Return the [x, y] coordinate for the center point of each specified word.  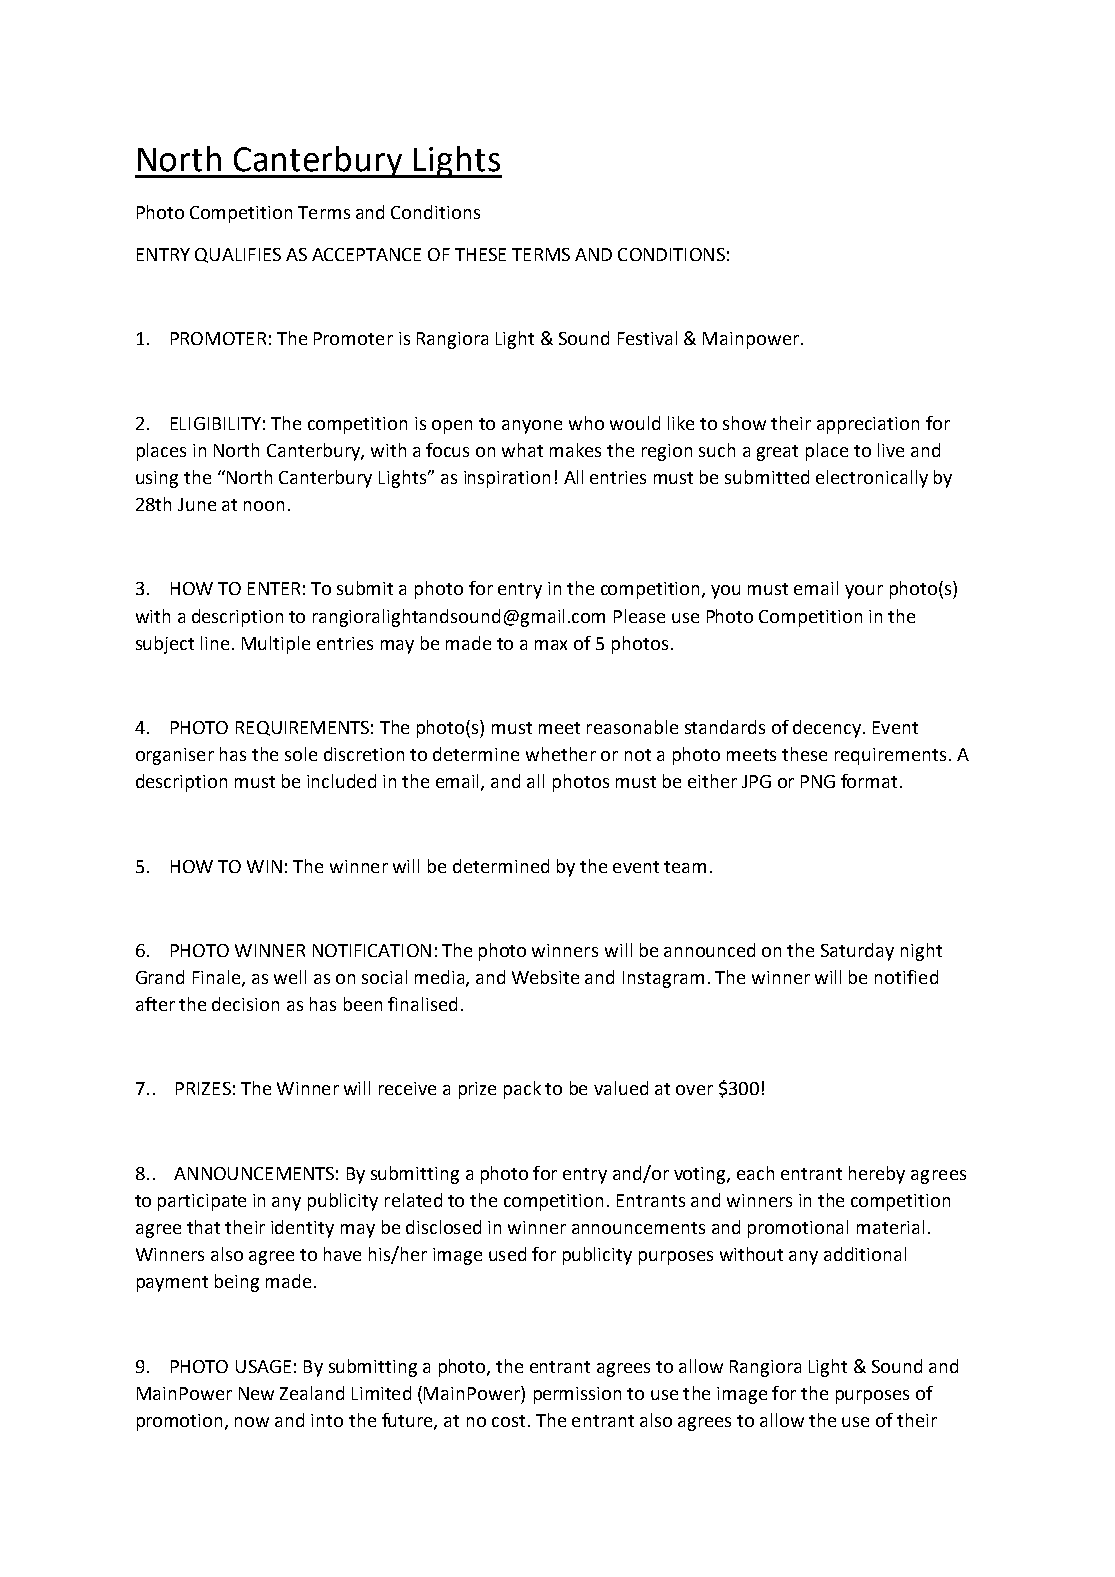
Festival [647, 338]
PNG [818, 781]
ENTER [274, 588]
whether [561, 754]
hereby [877, 1175]
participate [202, 1202]
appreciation [868, 425]
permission [577, 1395]
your [864, 592]
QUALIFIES [238, 255]
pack [522, 1090]
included [341, 781]
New [256, 1393]
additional [865, 1254]
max [551, 645]
